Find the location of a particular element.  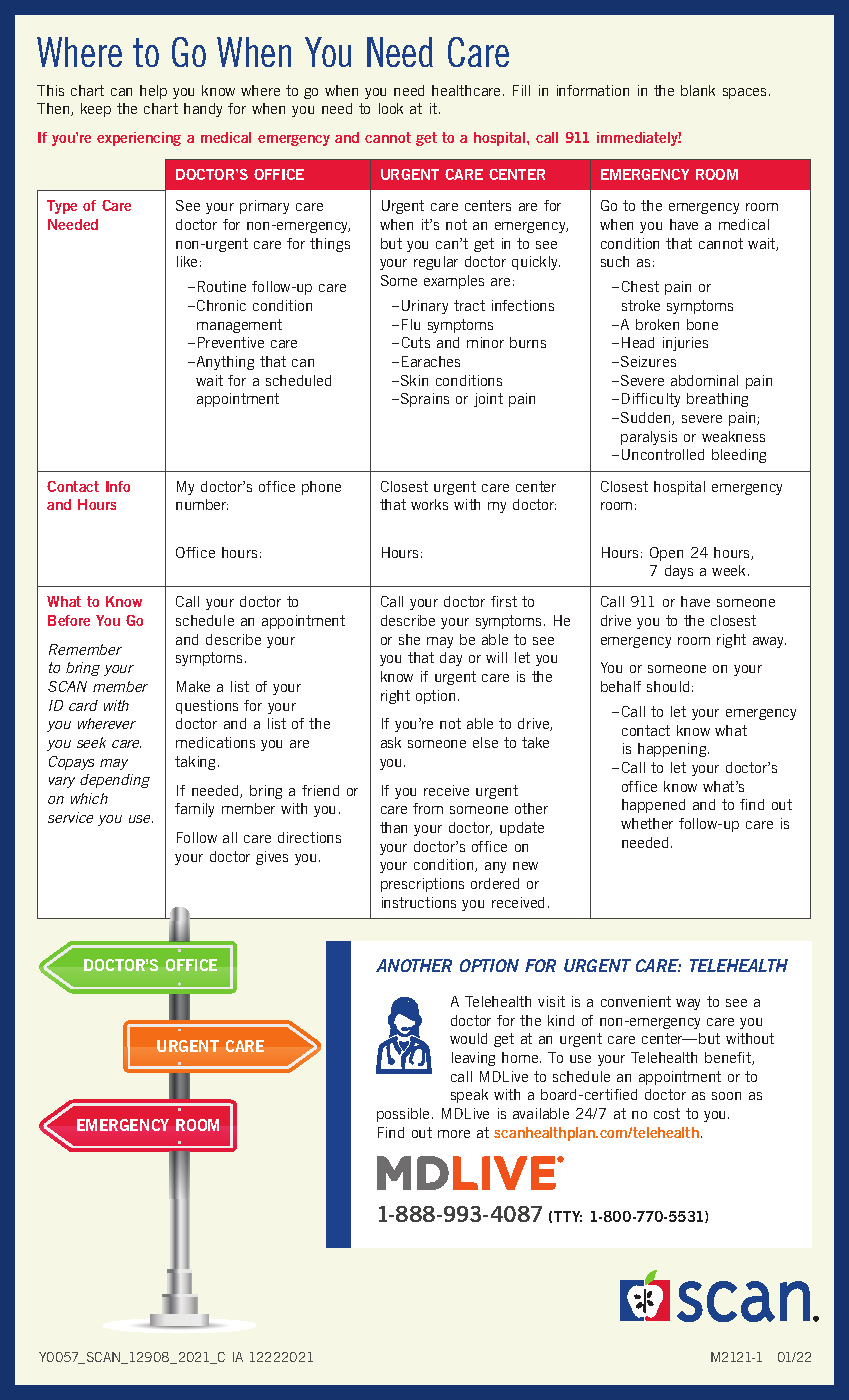

blank is located at coordinates (698, 90).
